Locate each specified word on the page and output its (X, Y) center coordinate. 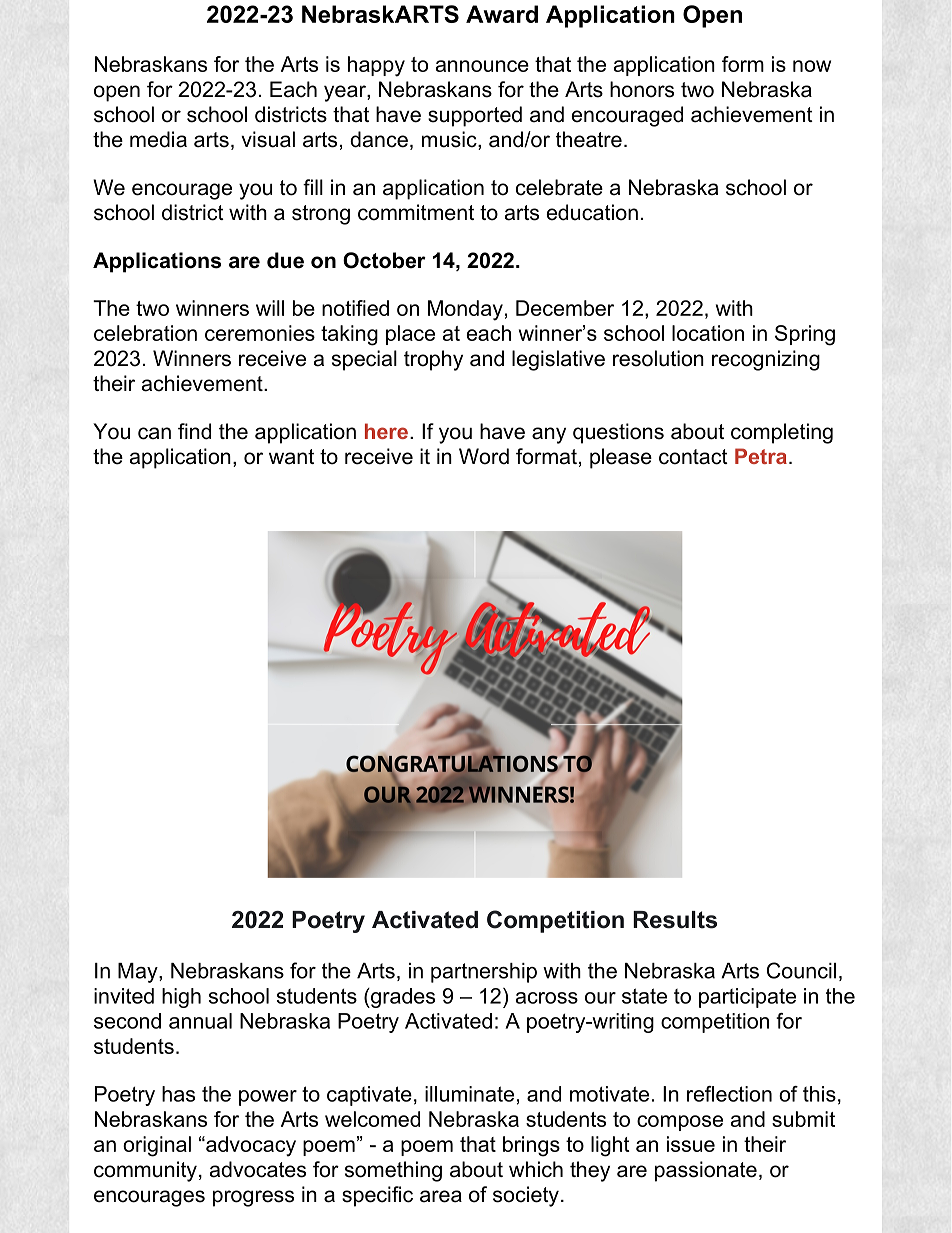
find (194, 431)
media (158, 139)
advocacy (250, 1146)
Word (484, 456)
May (139, 973)
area (441, 1196)
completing (782, 433)
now (812, 66)
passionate (706, 1171)
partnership (484, 973)
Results (675, 920)
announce (482, 66)
